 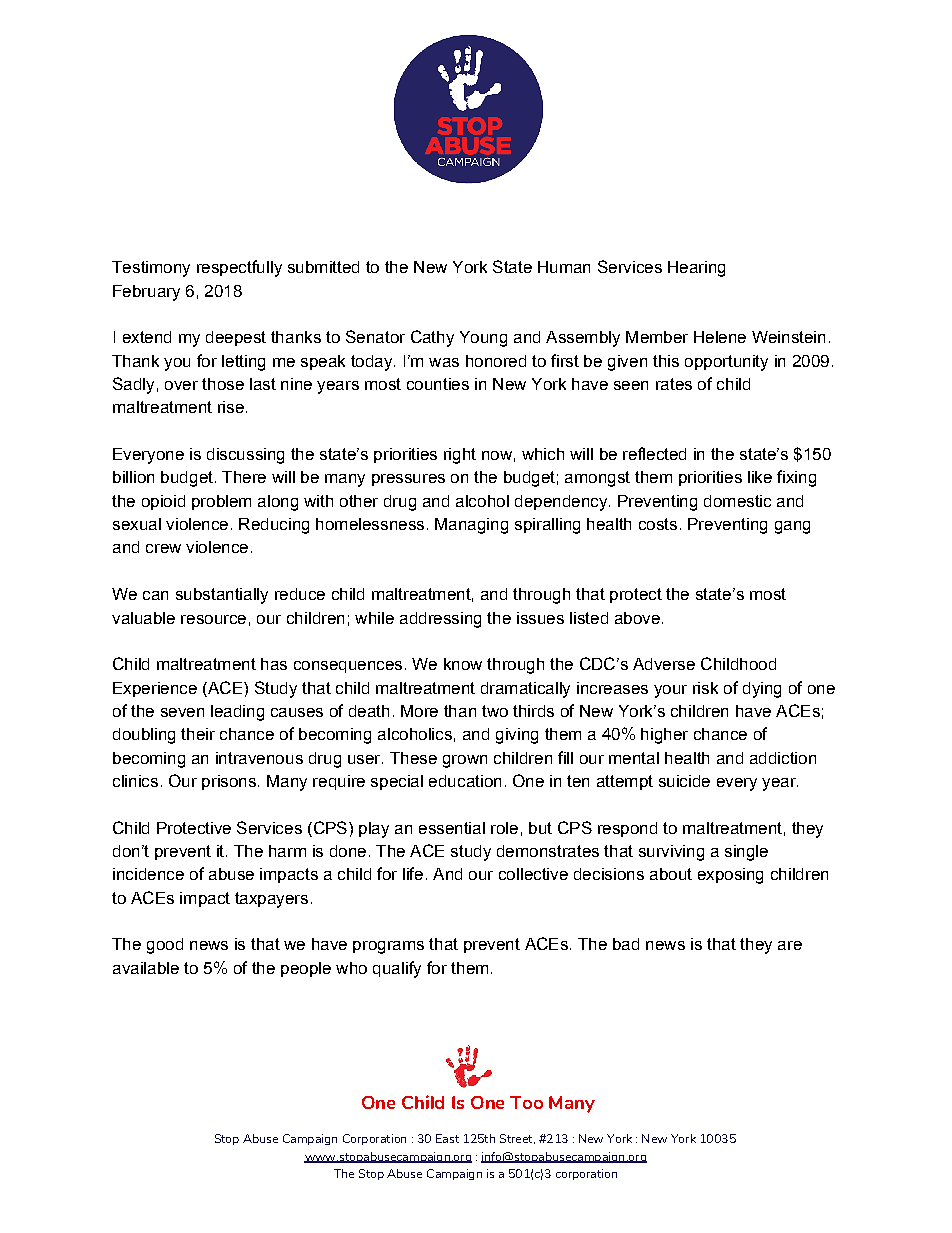 I want to click on Young, so click(x=483, y=339).
